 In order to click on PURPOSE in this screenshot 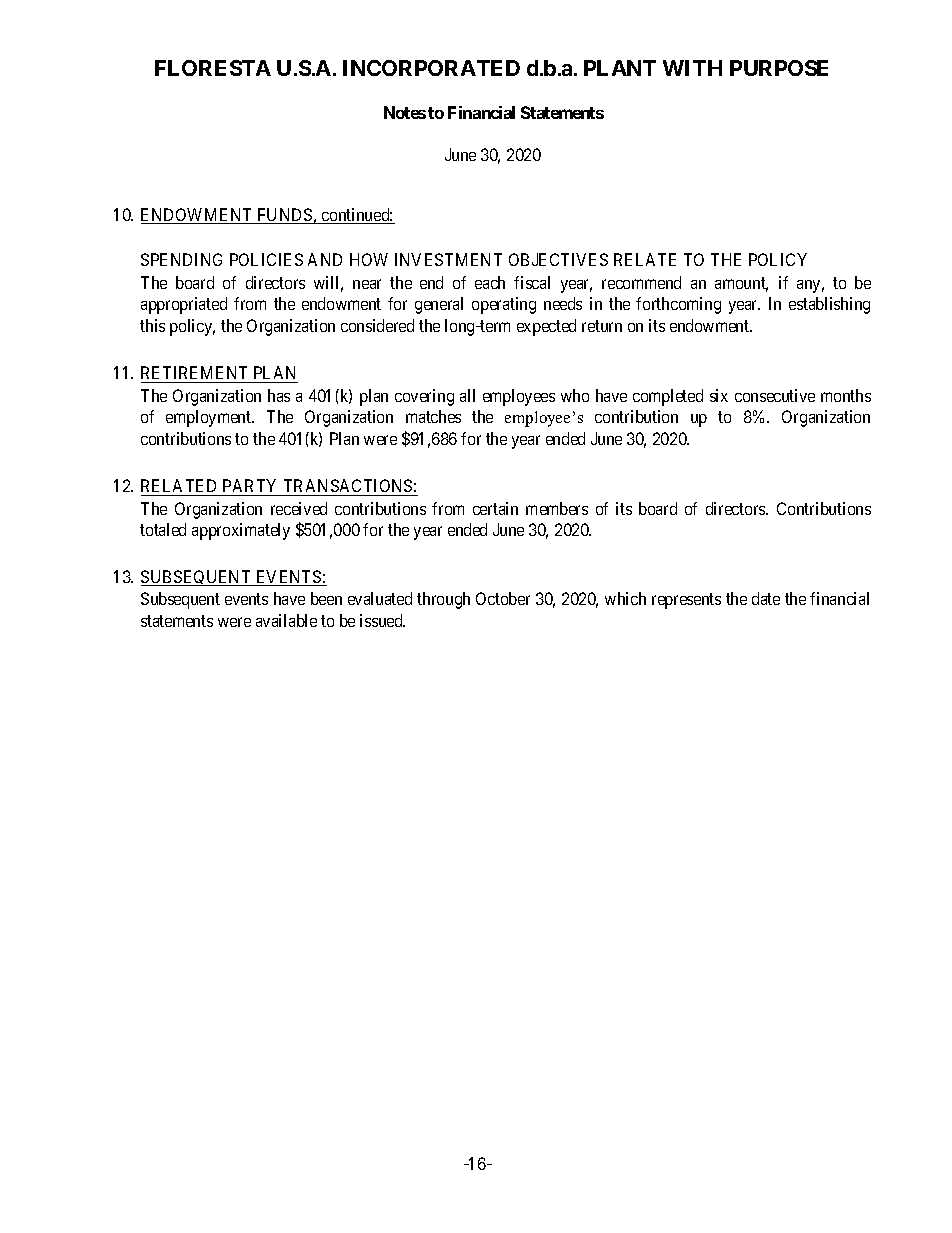, I will do `click(779, 68)`.
